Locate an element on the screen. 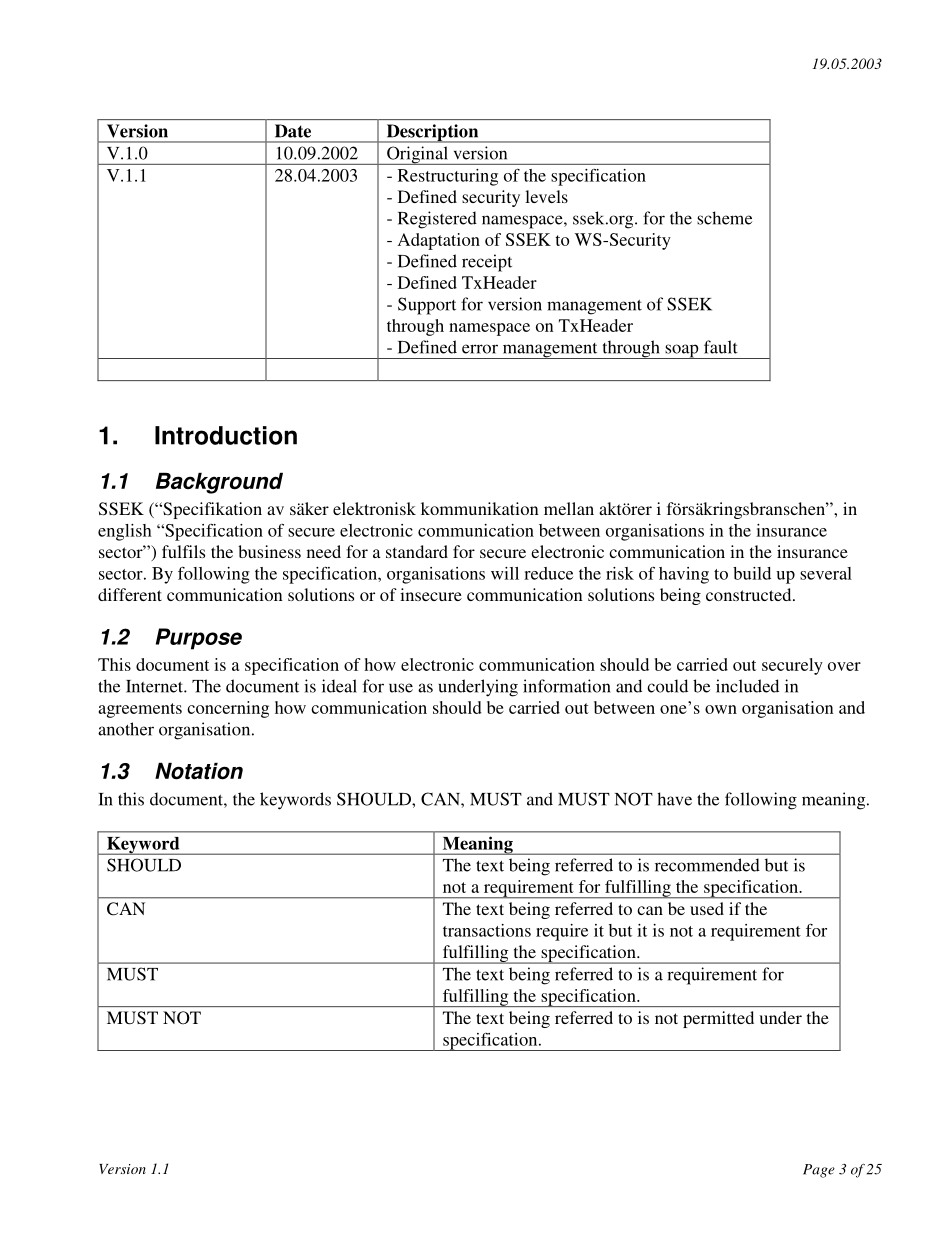  Restructuring is located at coordinates (448, 177).
